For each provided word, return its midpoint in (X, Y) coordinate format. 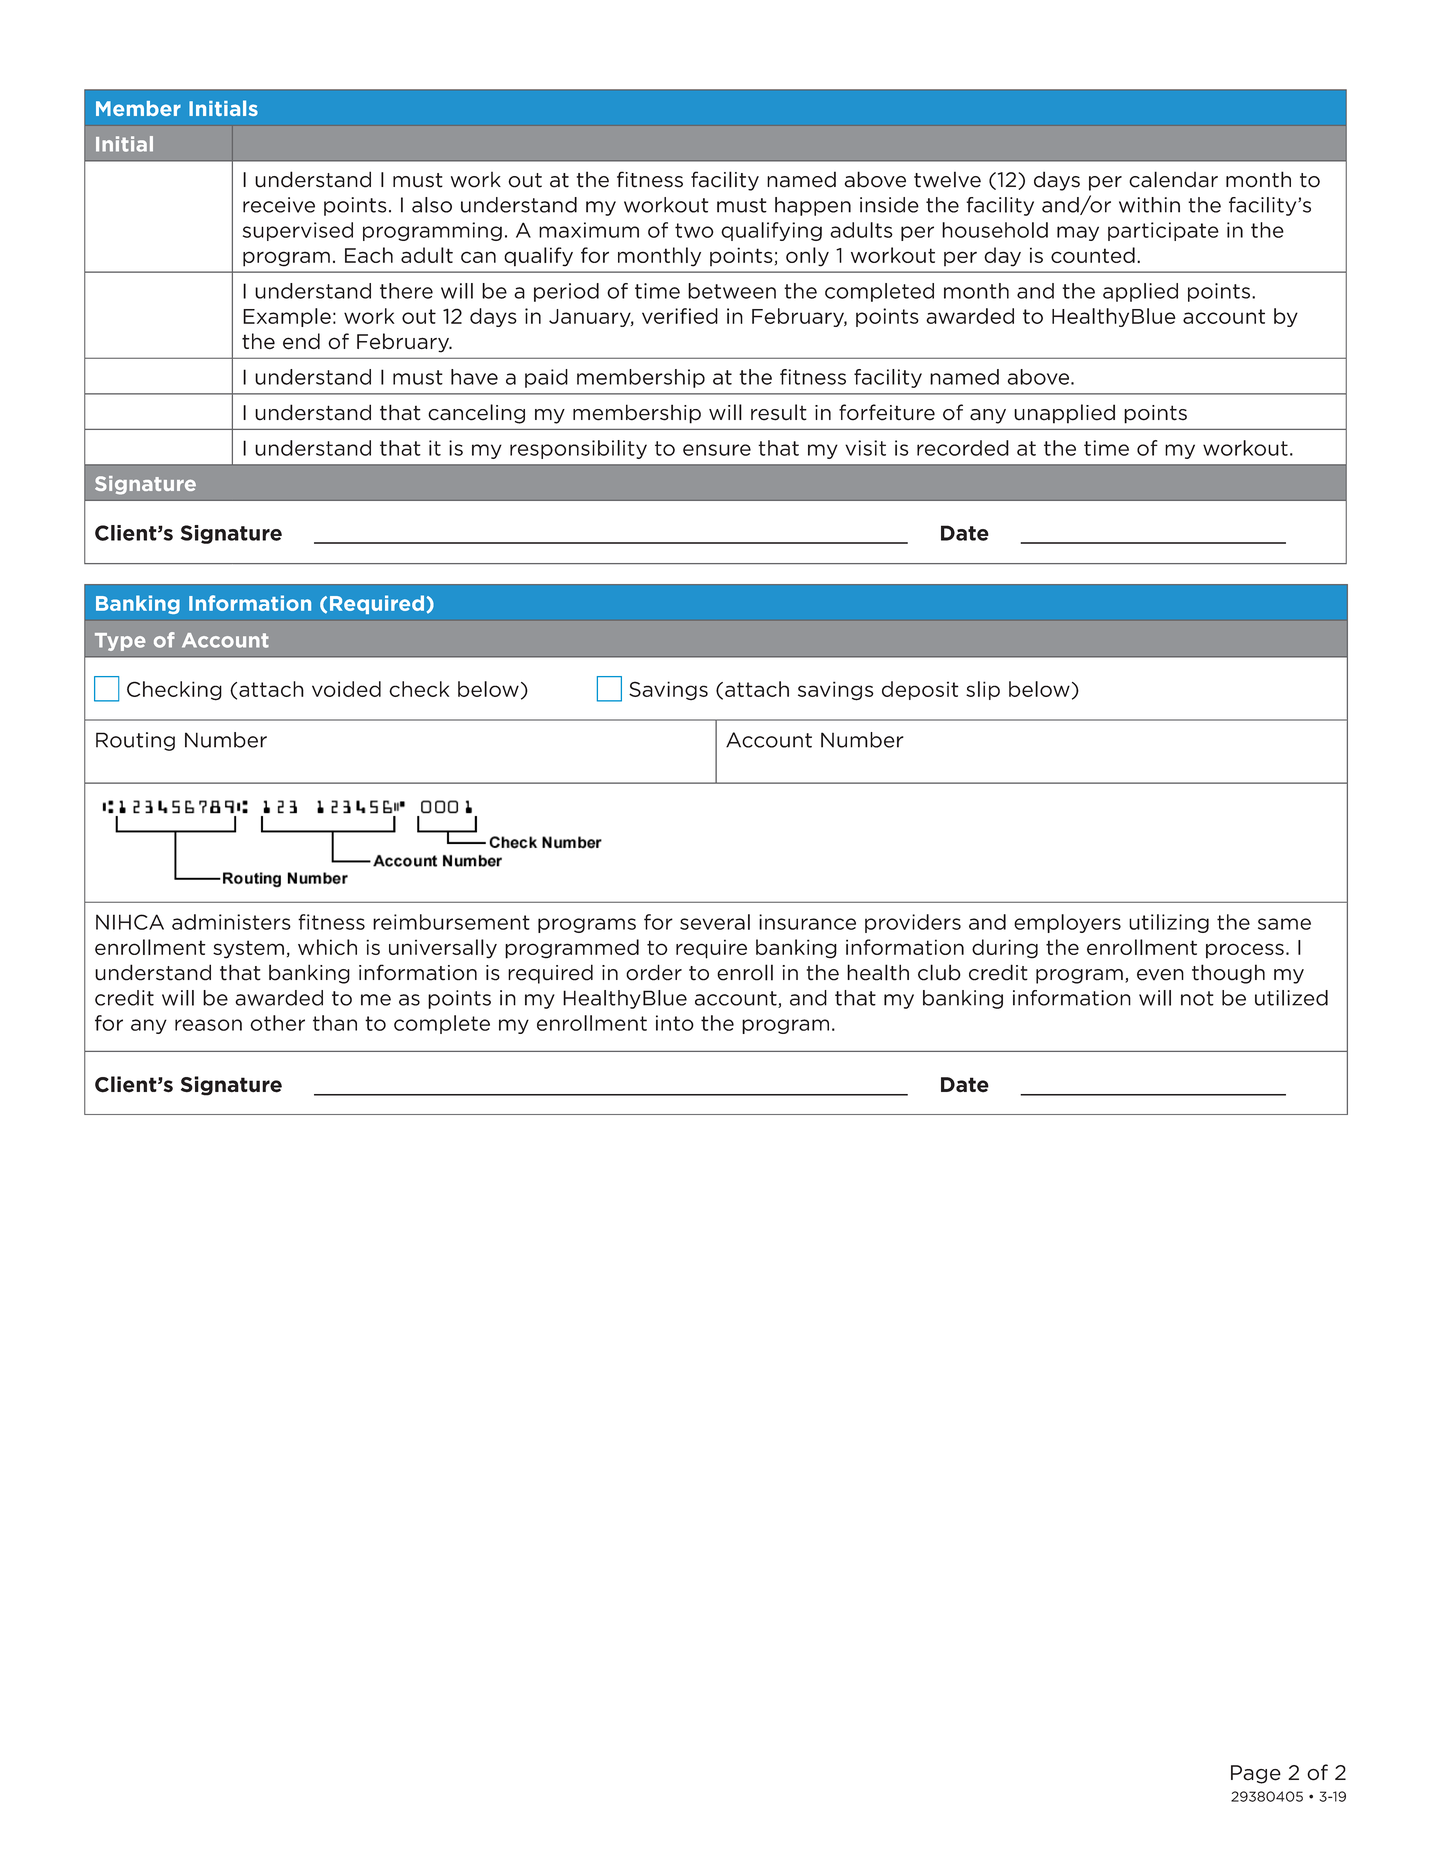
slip (983, 690)
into (675, 1023)
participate (1163, 231)
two (694, 230)
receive (279, 205)
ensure (717, 450)
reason (208, 1025)
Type (120, 642)
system (248, 949)
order (654, 972)
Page (1256, 1774)
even (1160, 975)
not (1197, 998)
